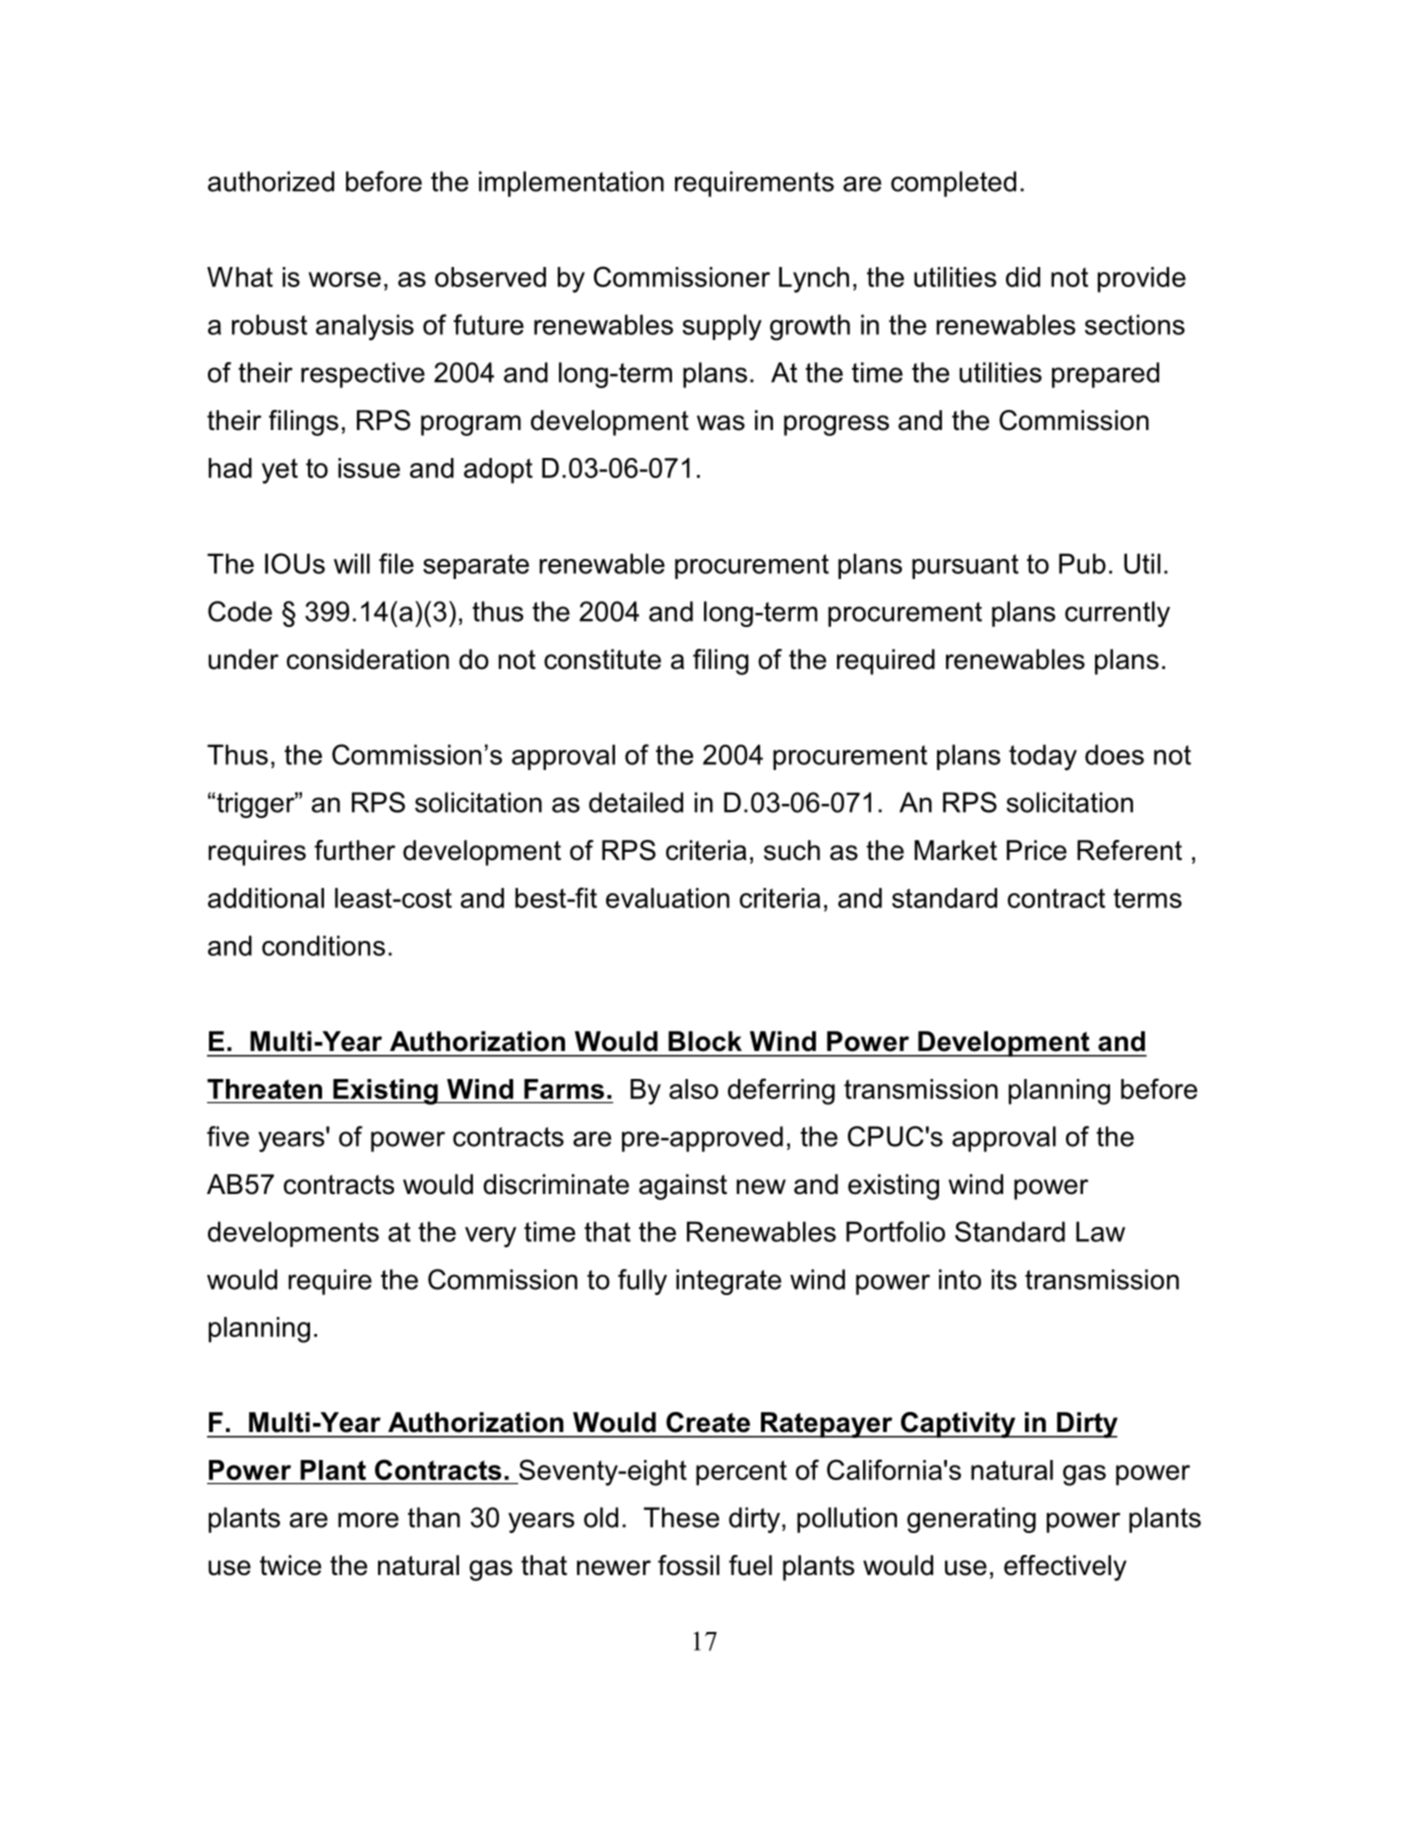 This document has height=1822, width=1408. What do you see at coordinates (352, 563) in the document?
I see `will` at bounding box center [352, 563].
